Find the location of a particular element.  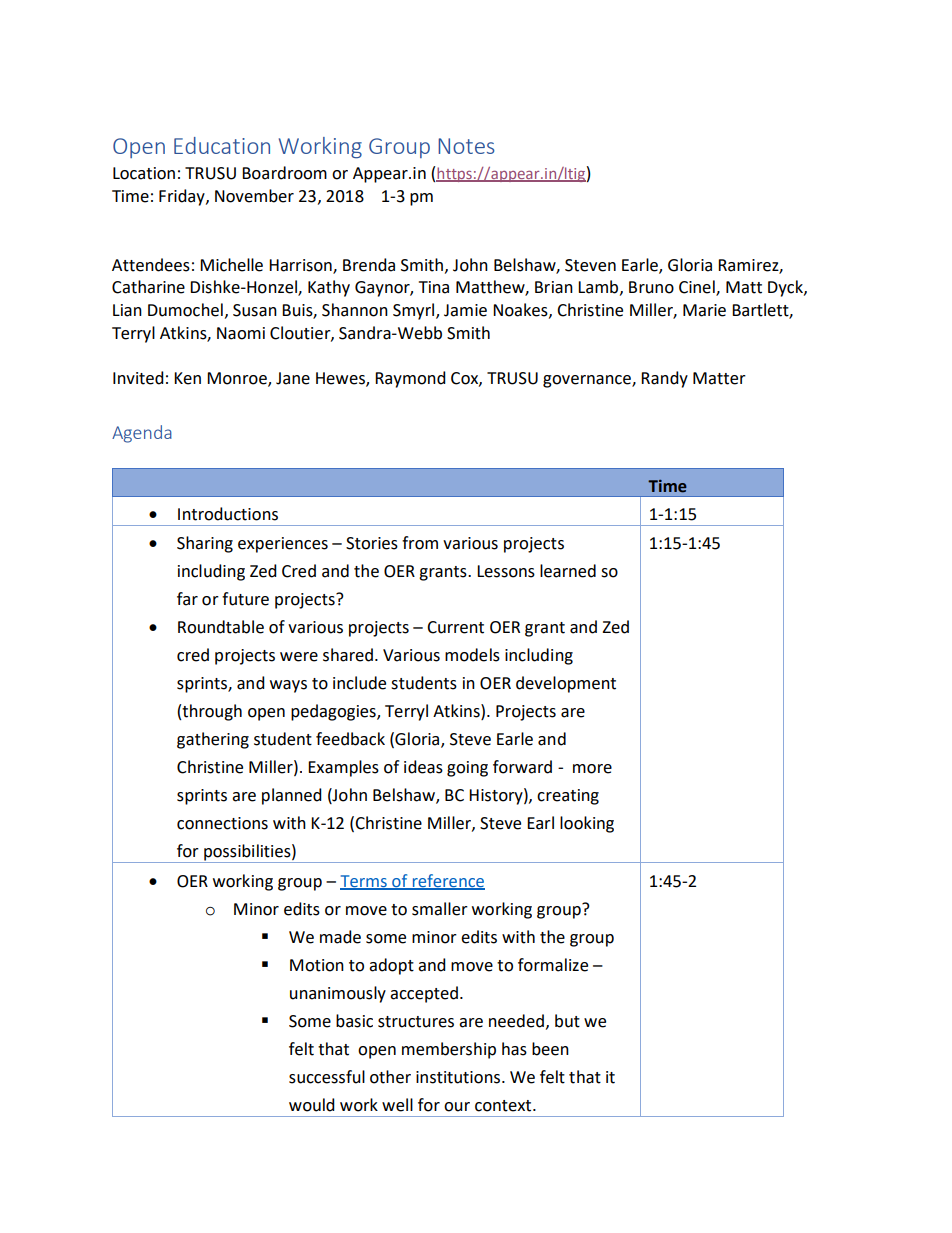

institutions is located at coordinates (459, 1077).
